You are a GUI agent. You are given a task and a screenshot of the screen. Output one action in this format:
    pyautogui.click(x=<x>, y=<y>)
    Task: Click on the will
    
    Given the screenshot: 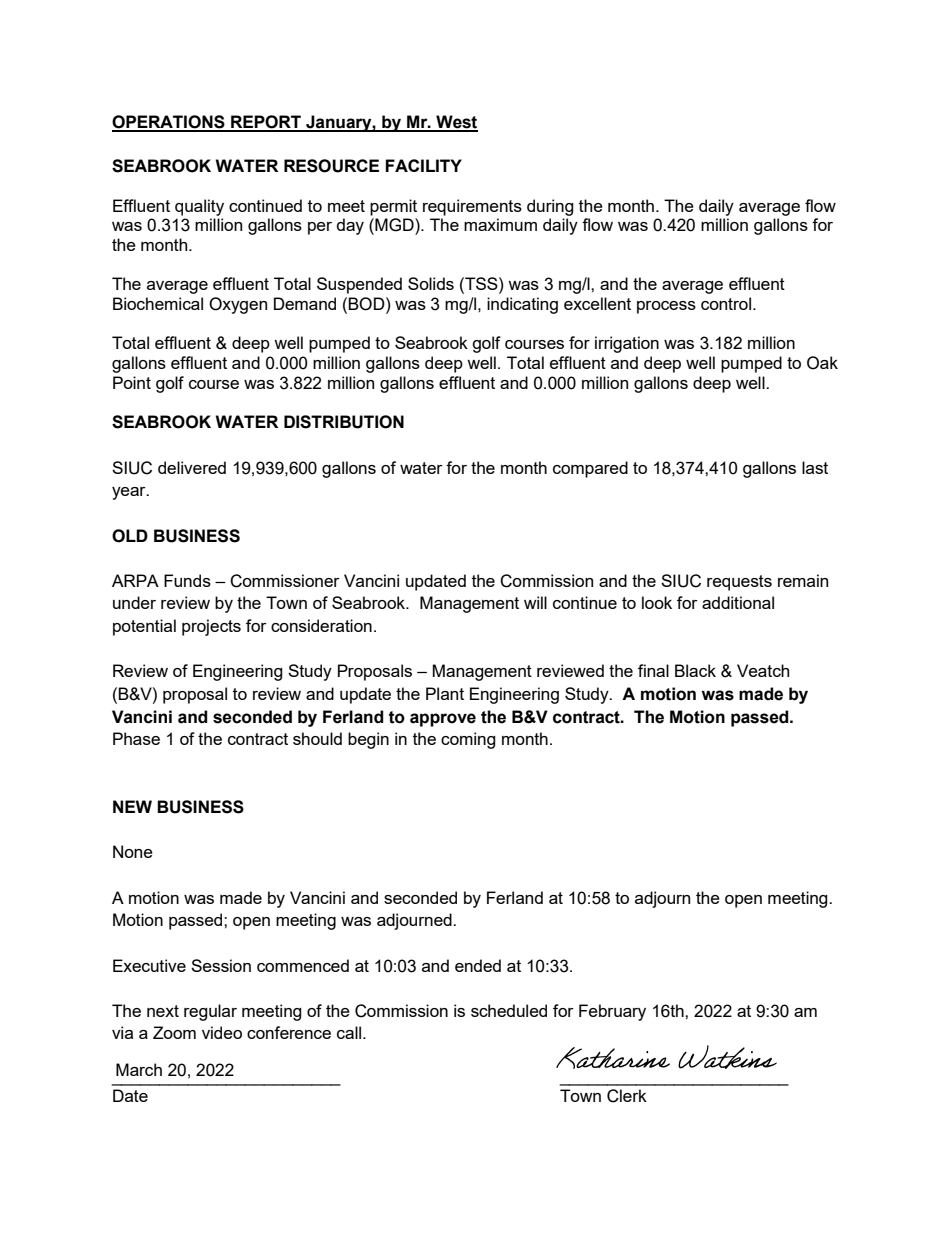 What is the action you would take?
    pyautogui.click(x=535, y=602)
